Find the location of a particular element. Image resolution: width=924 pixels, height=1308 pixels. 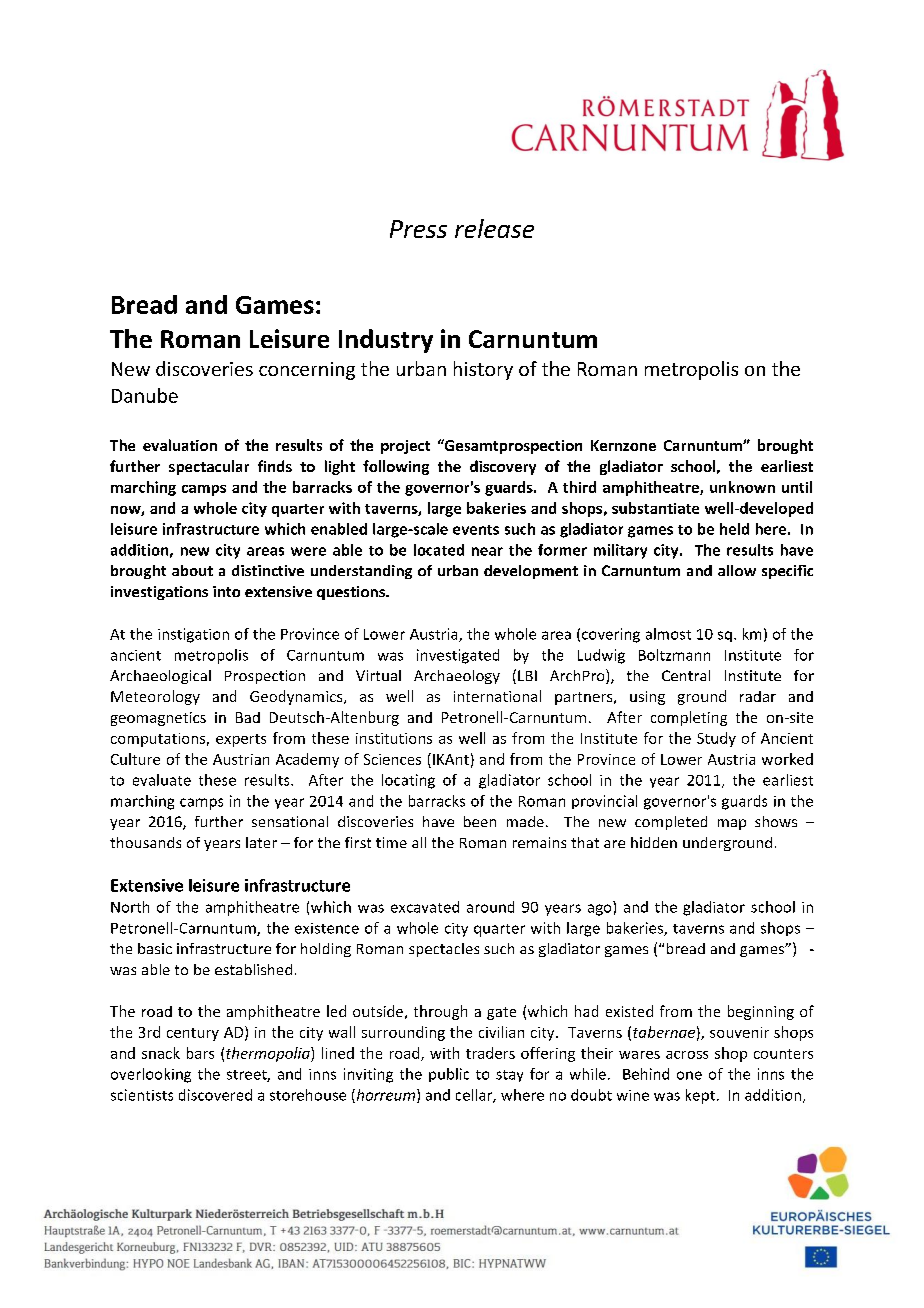

bars is located at coordinates (200, 1053).
